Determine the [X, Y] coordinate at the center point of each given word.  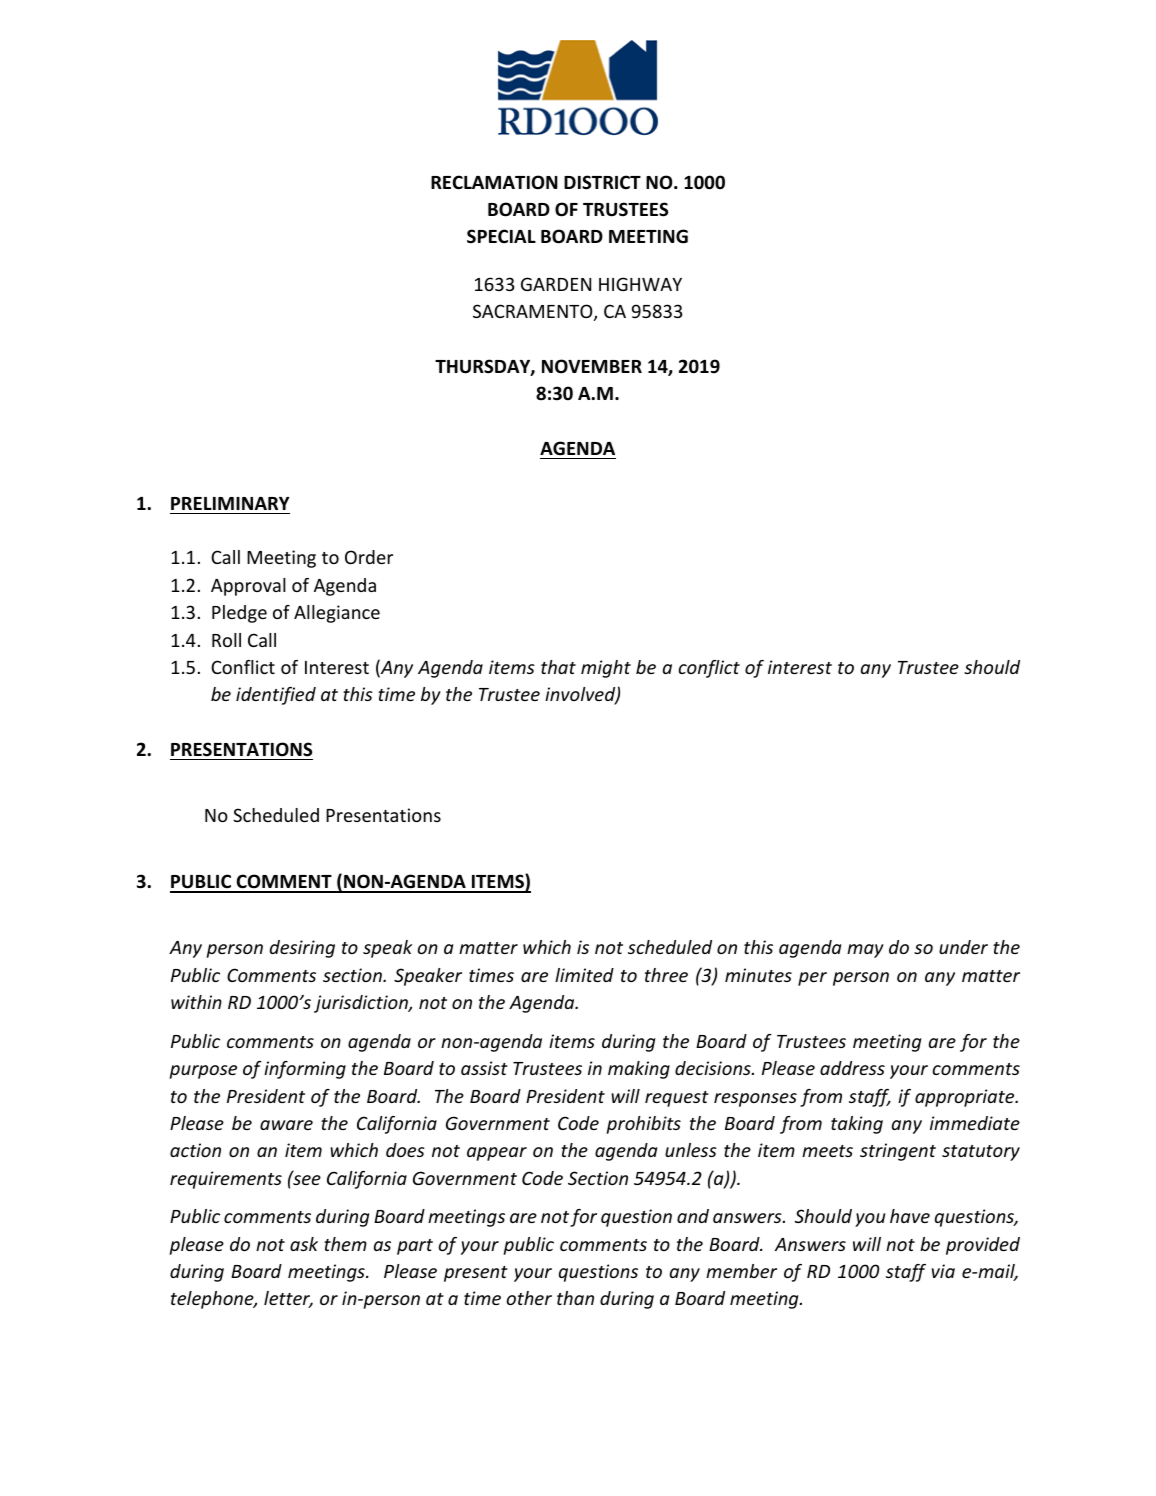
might [606, 669]
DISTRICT [602, 182]
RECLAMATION [494, 182]
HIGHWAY [640, 284]
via [943, 1271]
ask [304, 1244]
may [865, 951]
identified [276, 696]
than [575, 1298]
